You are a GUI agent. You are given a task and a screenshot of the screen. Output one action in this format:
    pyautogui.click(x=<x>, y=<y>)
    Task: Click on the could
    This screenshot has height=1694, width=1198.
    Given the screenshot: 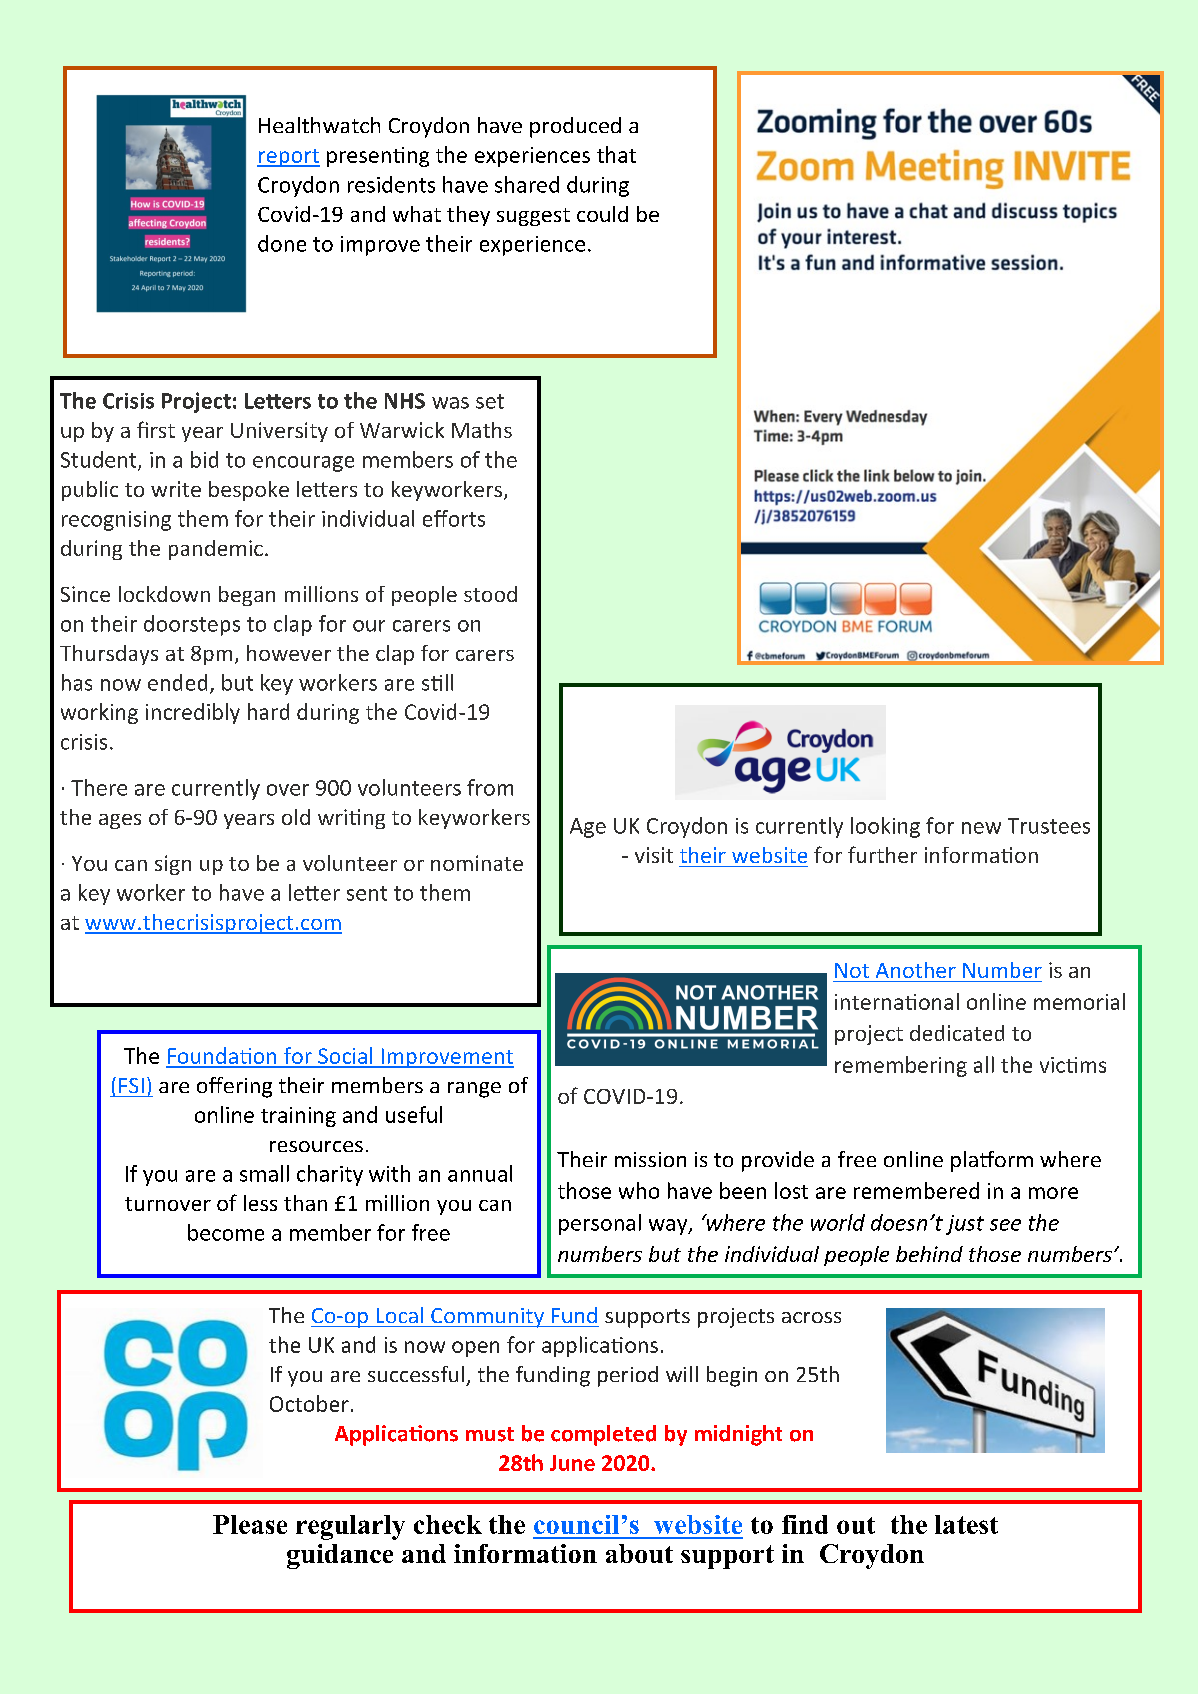 What is the action you would take?
    pyautogui.click(x=602, y=214)
